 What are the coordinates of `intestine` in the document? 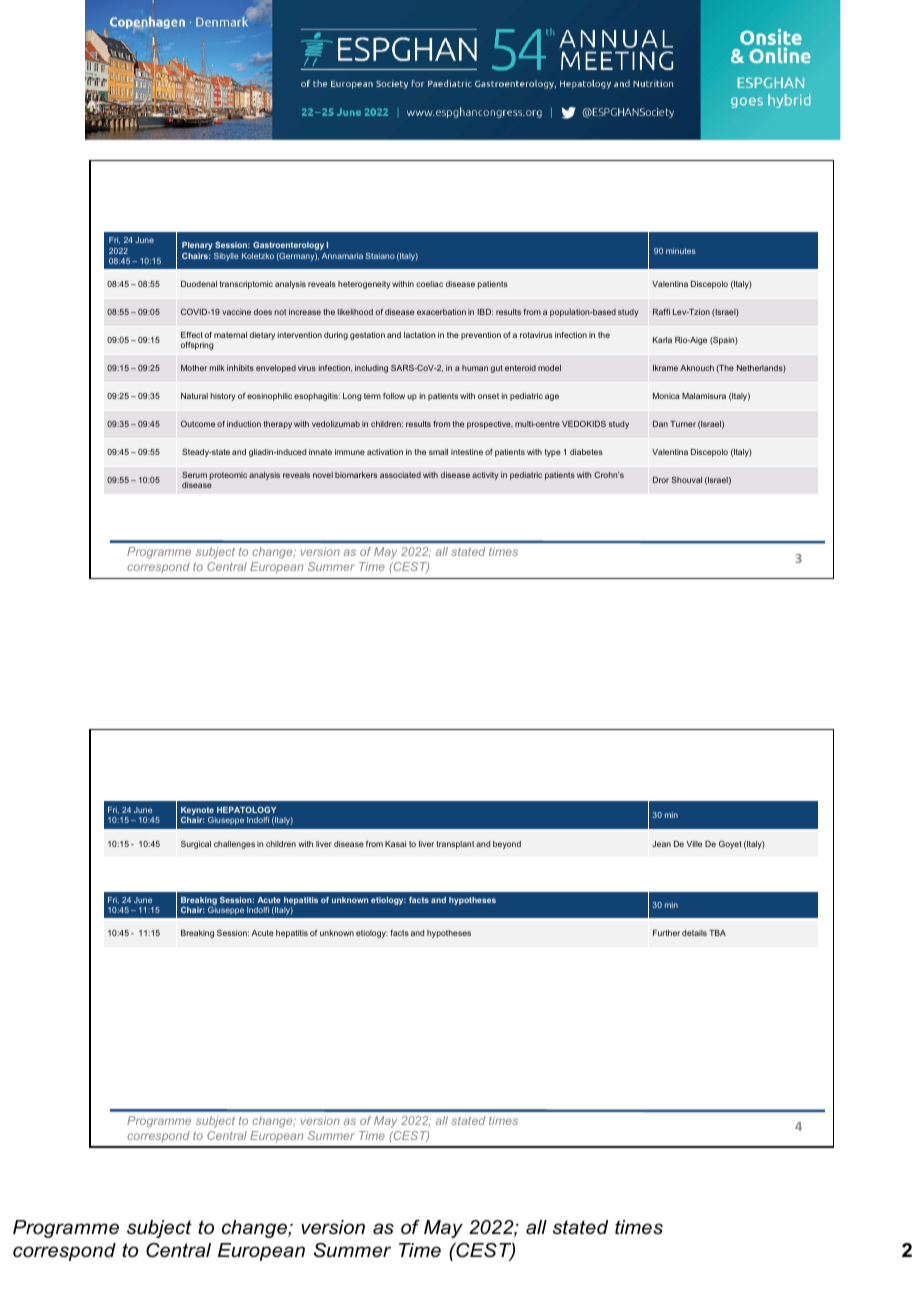 It's located at (467, 452).
